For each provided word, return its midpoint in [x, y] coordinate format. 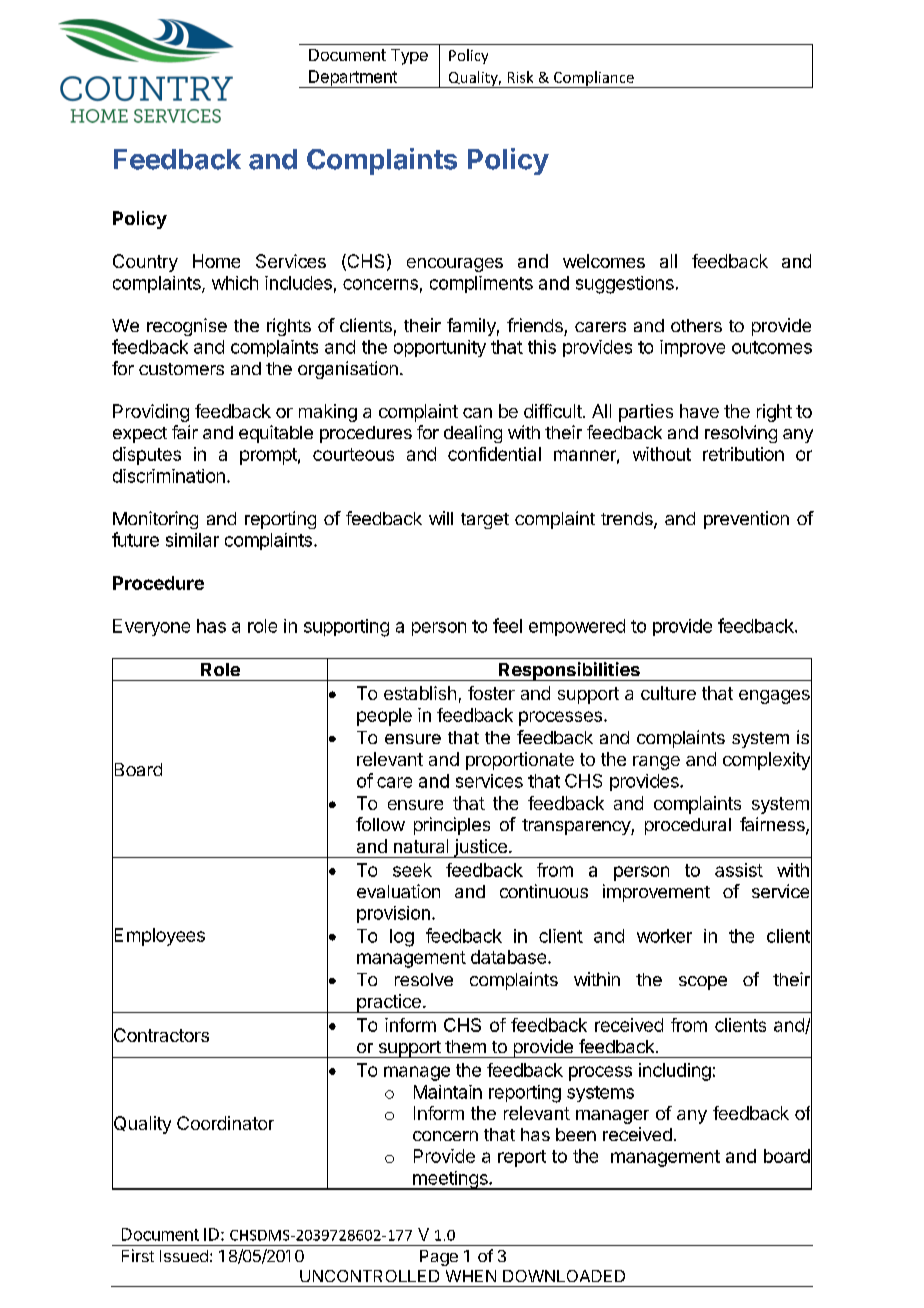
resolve [424, 979]
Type [409, 57]
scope [703, 983]
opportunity [440, 348]
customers [181, 369]
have [699, 411]
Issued [184, 1256]
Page [439, 1258]
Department [352, 79]
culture [668, 693]
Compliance [593, 79]
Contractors [160, 1035]
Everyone [151, 627]
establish [420, 693]
